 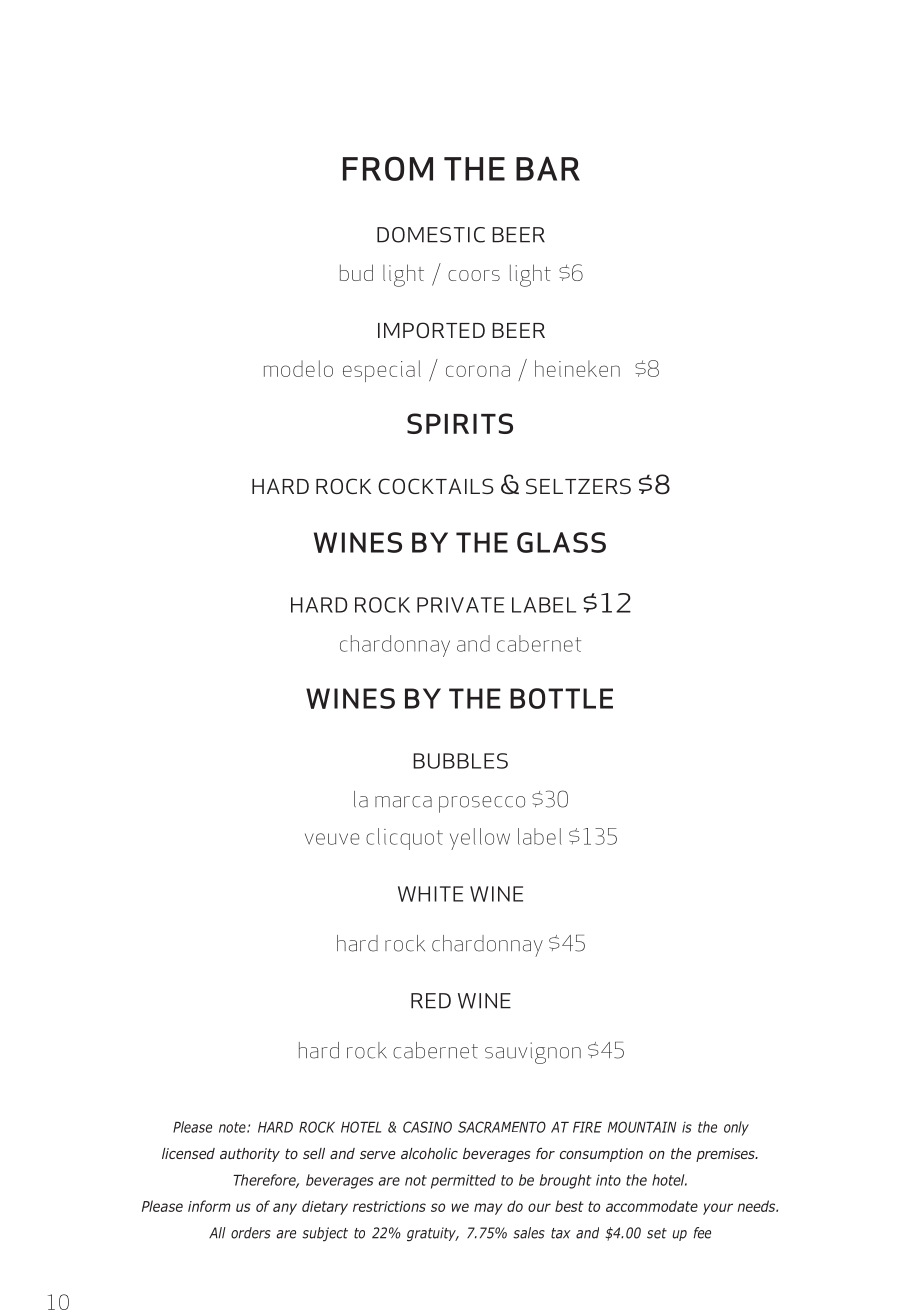 I want to click on modelo, so click(x=298, y=368).
